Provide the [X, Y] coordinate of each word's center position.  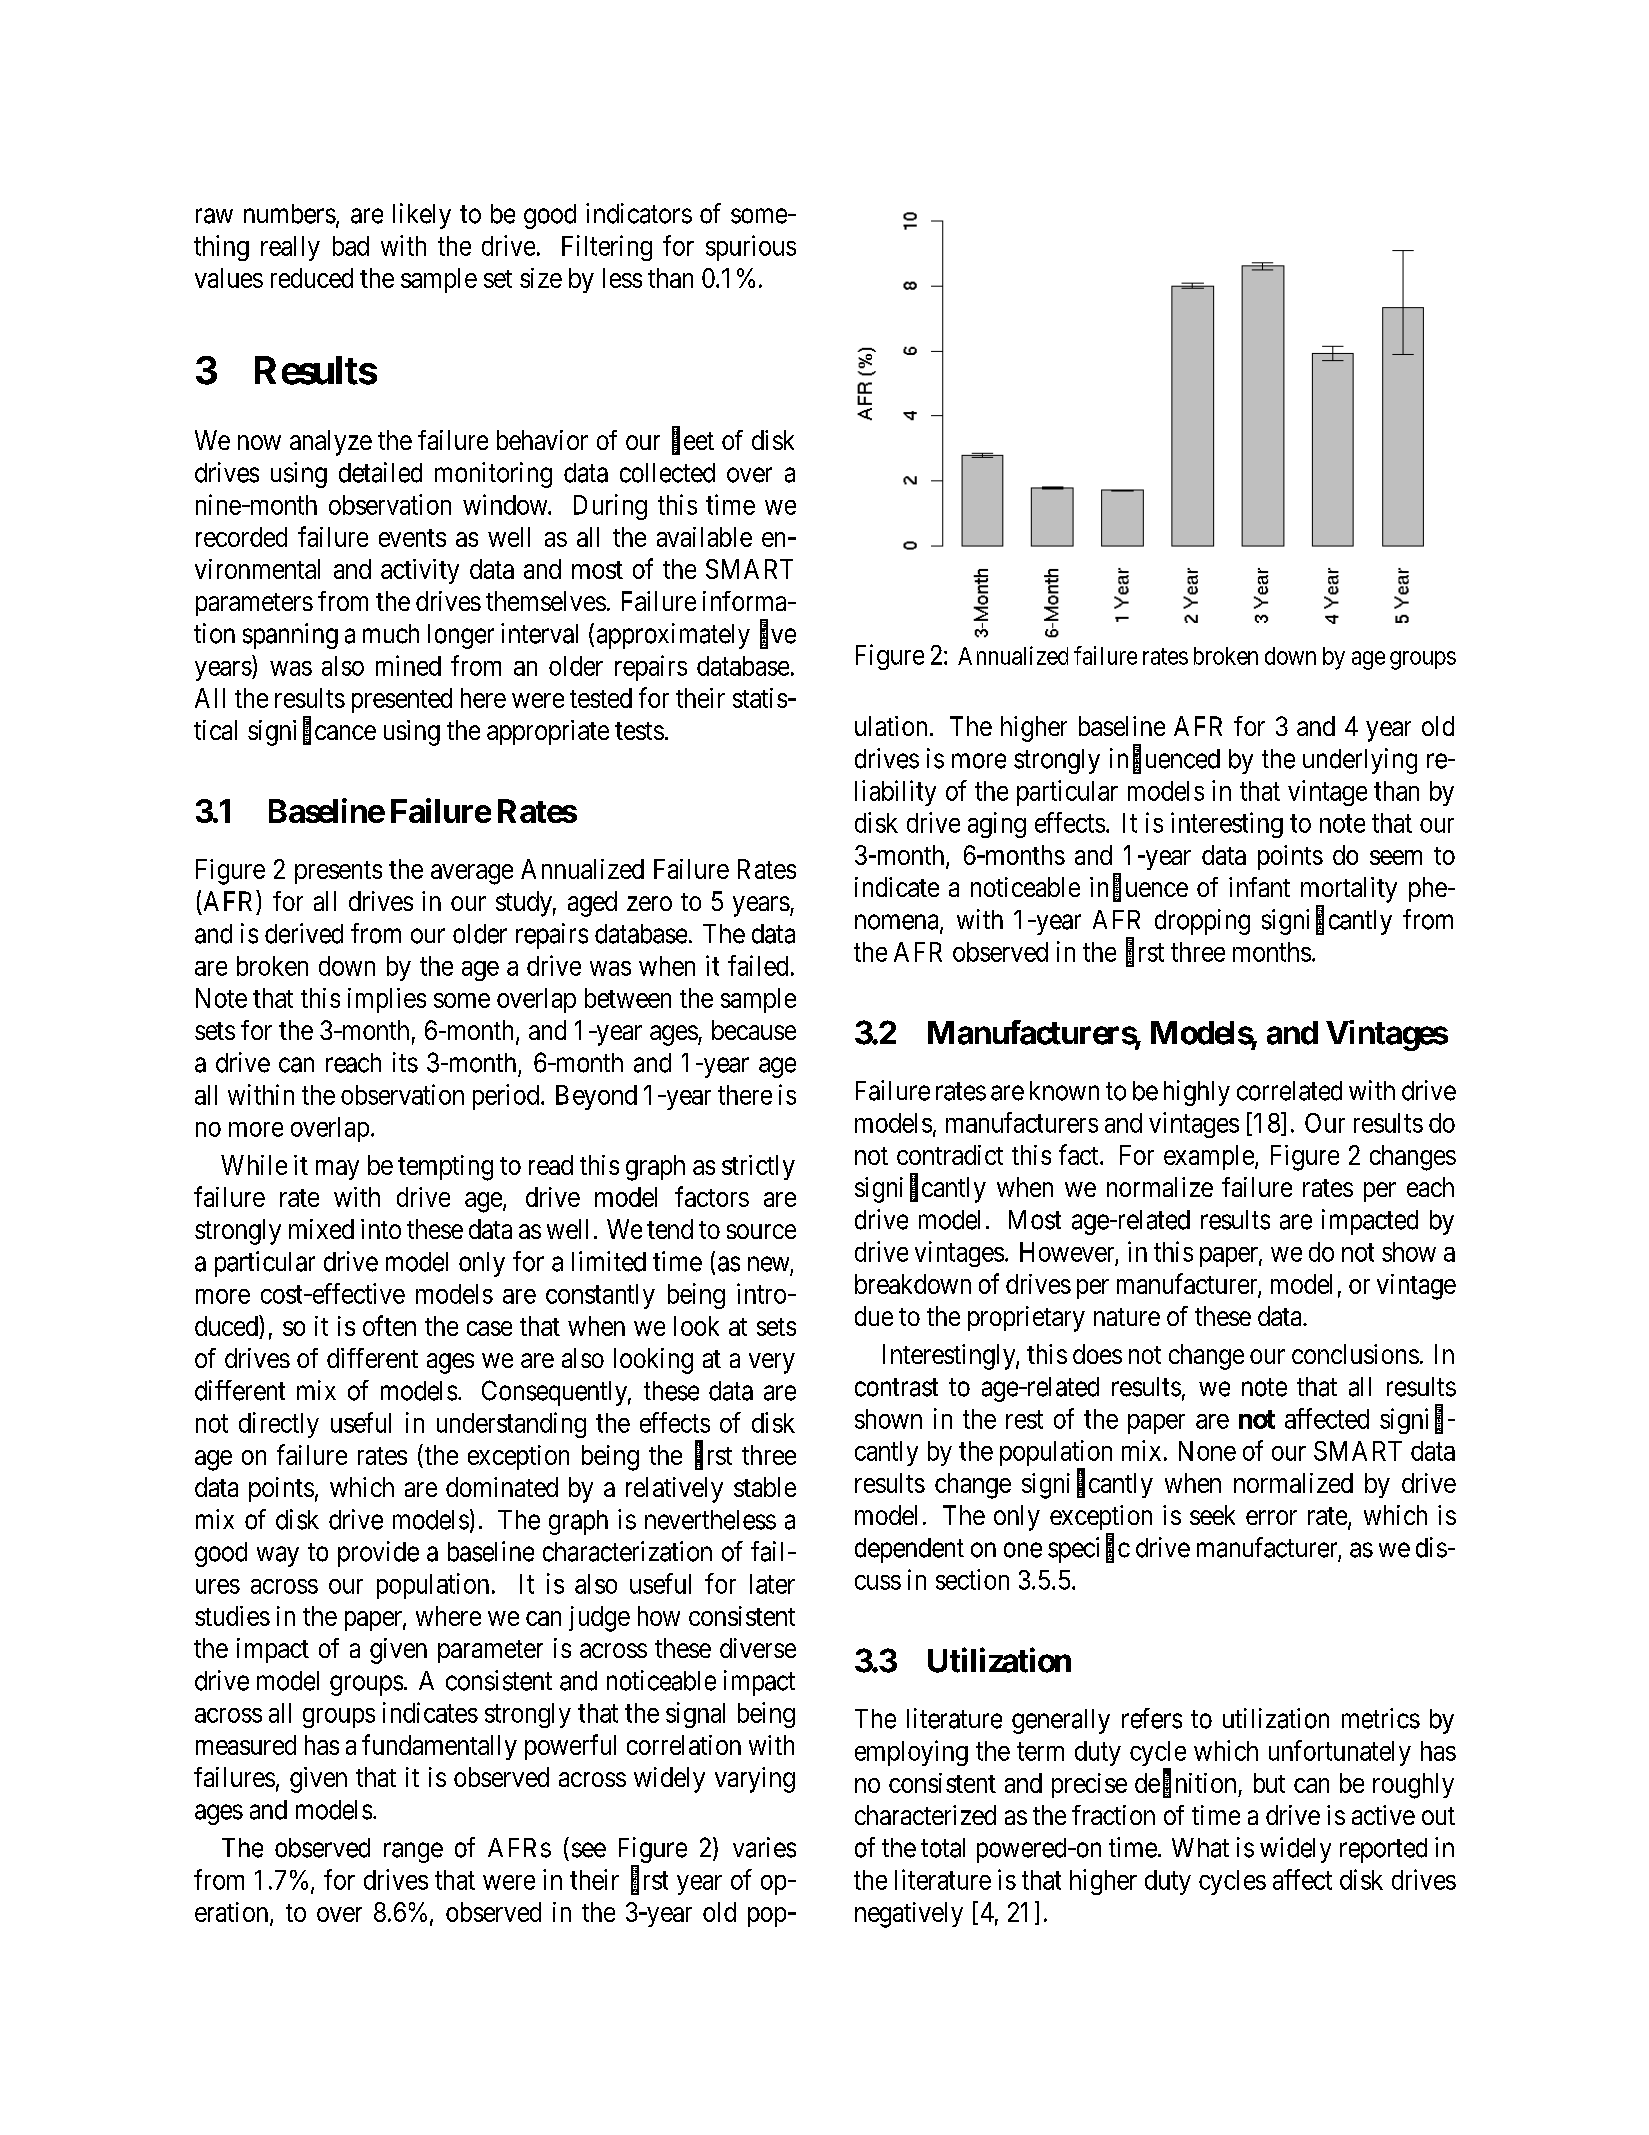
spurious [751, 248]
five [778, 634]
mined [408, 665]
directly [279, 1425]
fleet [693, 441]
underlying [1360, 761]
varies [764, 1847]
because [754, 1030]
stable [765, 1487]
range [413, 1852]
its [405, 1062]
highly [1197, 1093]
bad [351, 246]
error [1271, 1517]
